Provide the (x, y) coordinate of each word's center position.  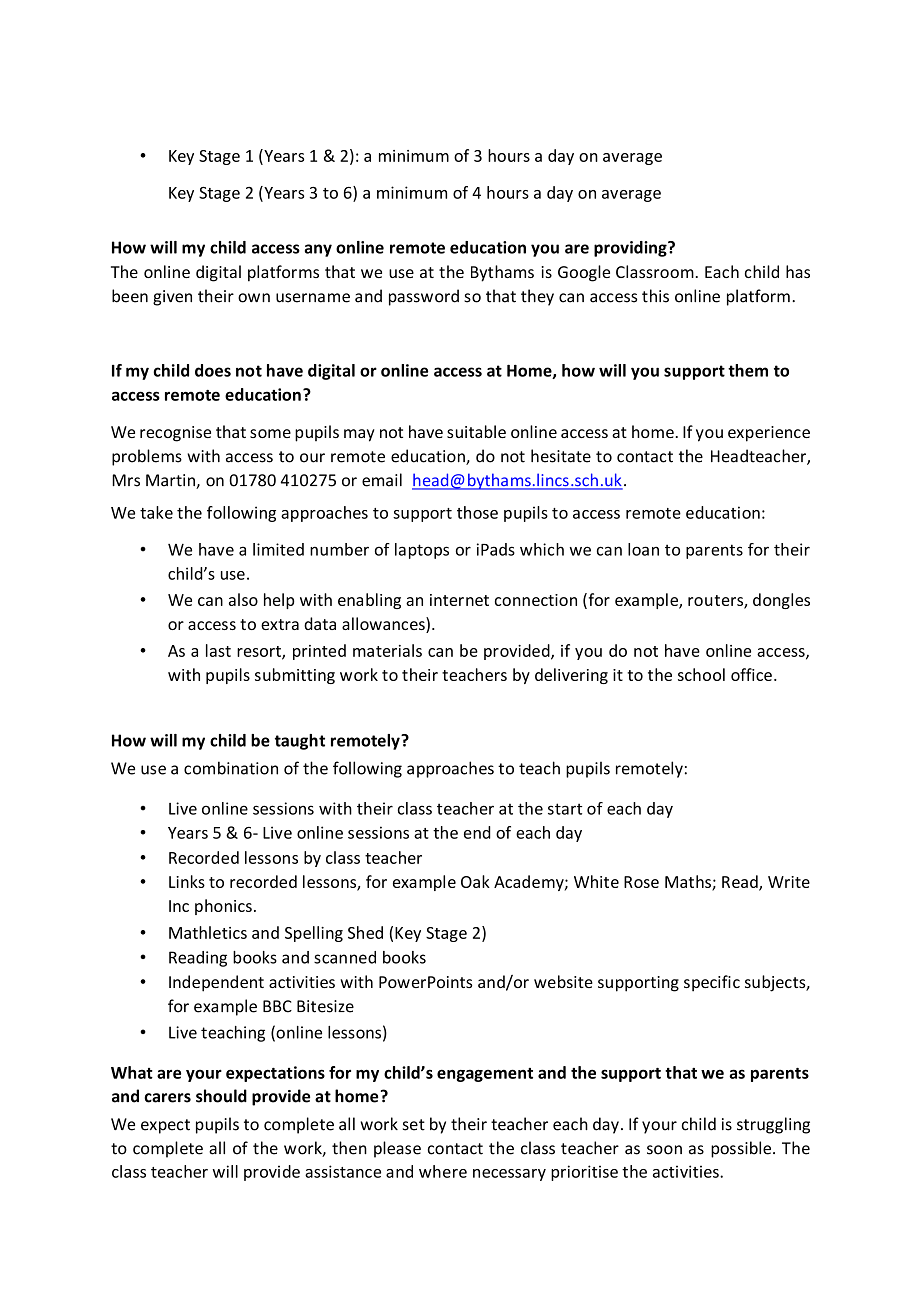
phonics (223, 907)
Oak (475, 881)
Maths (689, 882)
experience (769, 434)
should (221, 1096)
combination (231, 768)
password (424, 297)
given (172, 298)
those (477, 512)
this (655, 296)
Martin (171, 481)
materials (387, 650)
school (701, 674)
